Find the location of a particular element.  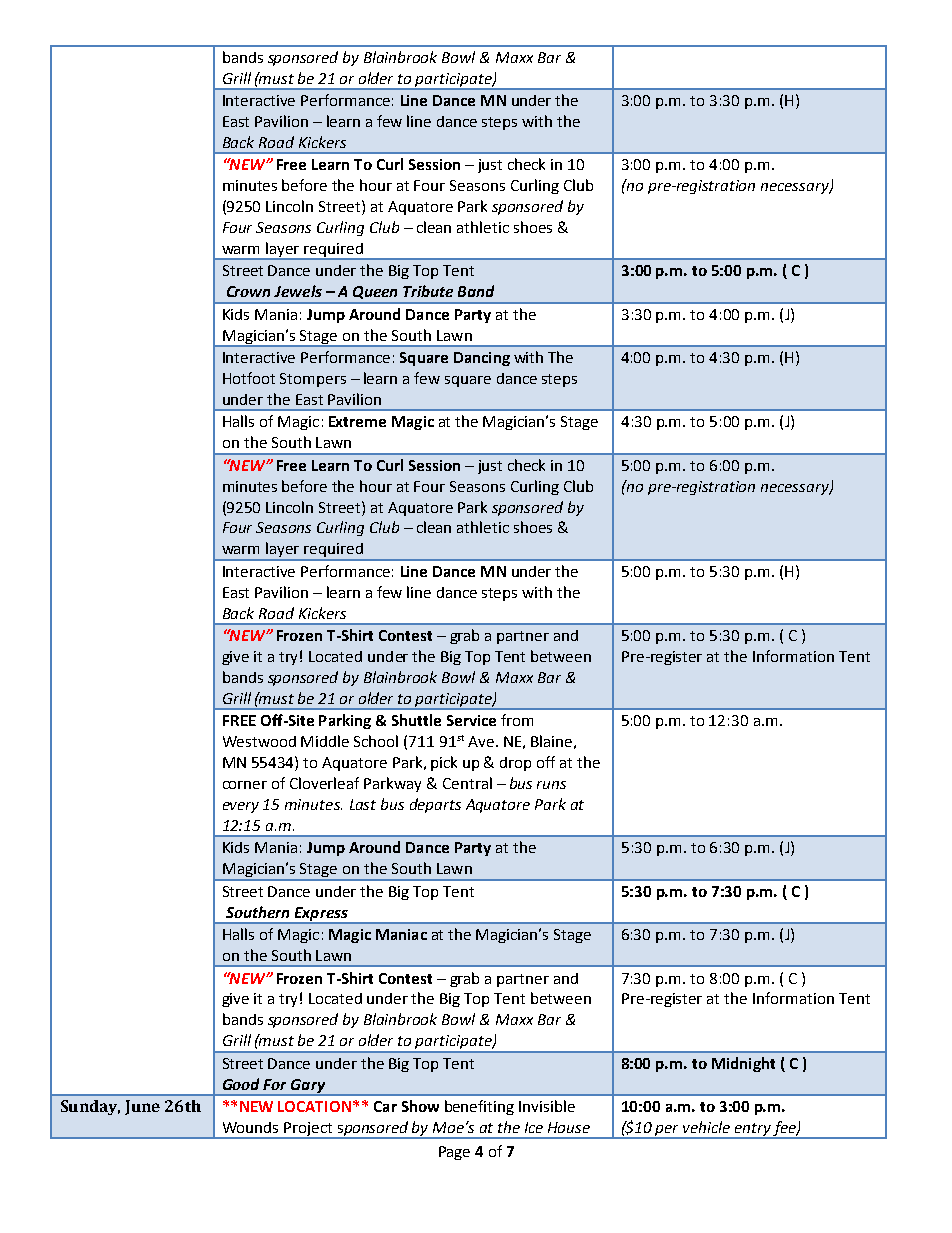

June is located at coordinates (142, 1107).
